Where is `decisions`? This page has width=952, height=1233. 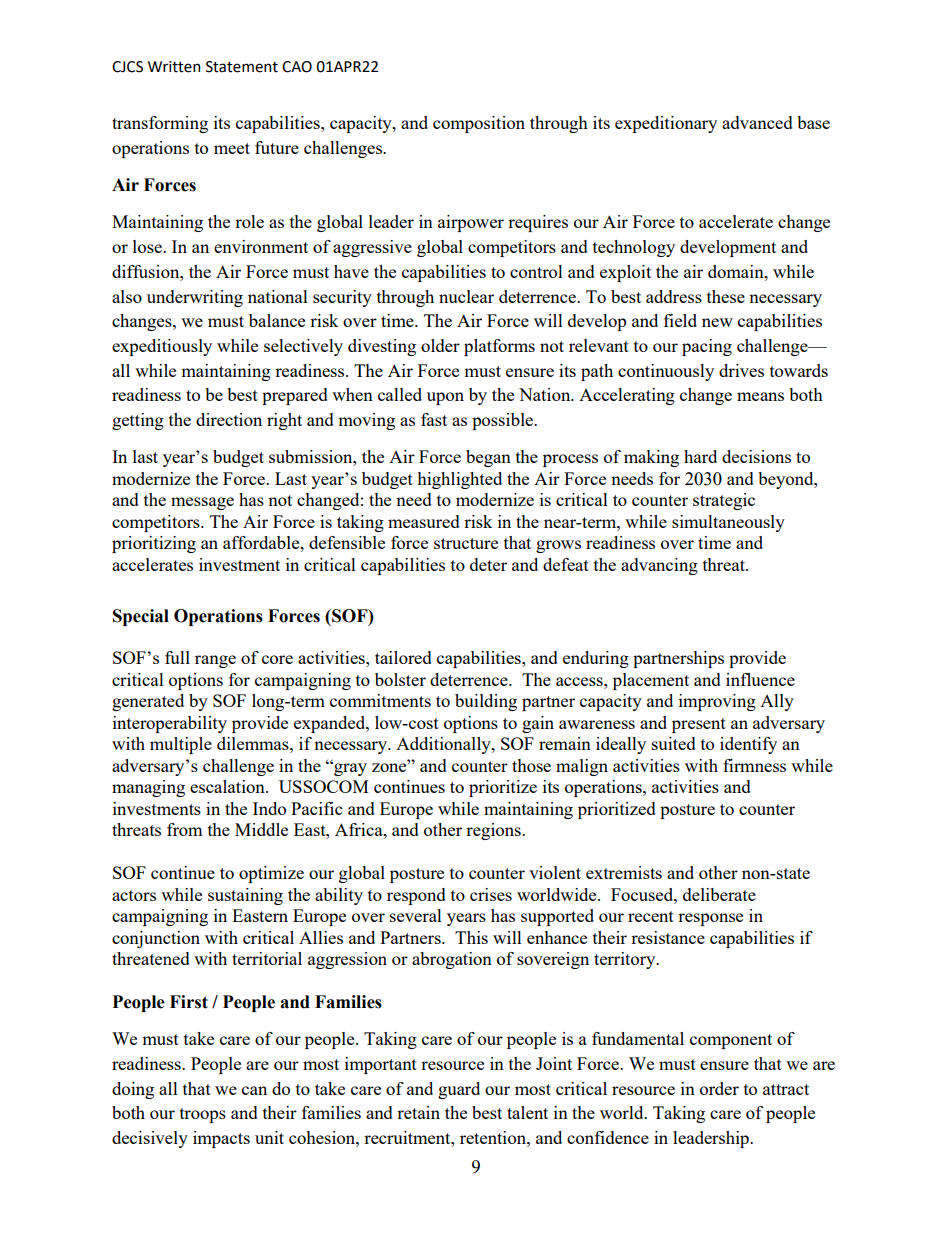 decisions is located at coordinates (756, 456).
